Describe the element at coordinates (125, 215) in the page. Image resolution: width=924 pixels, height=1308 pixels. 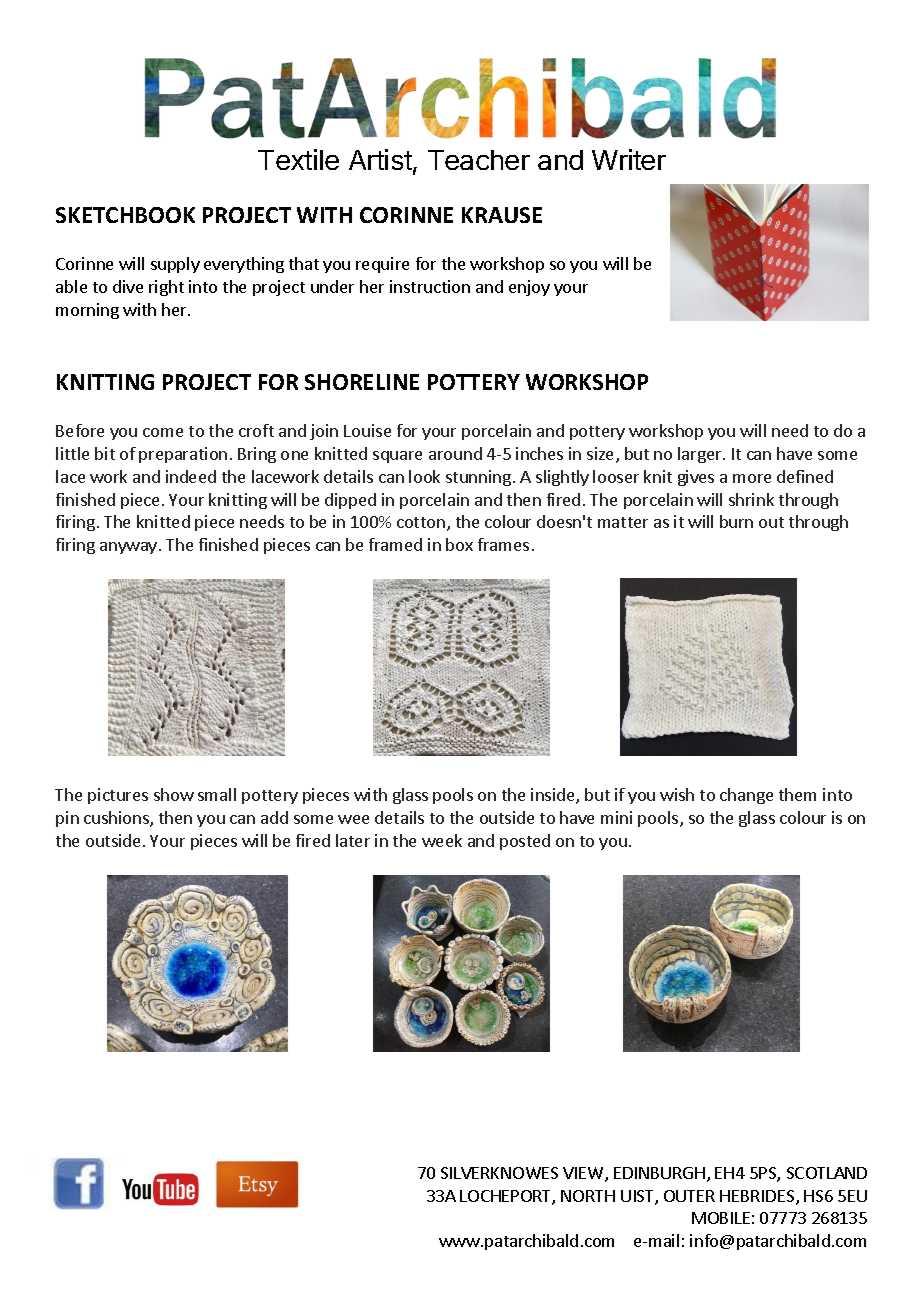
I see `SKETCHBOOK` at that location.
